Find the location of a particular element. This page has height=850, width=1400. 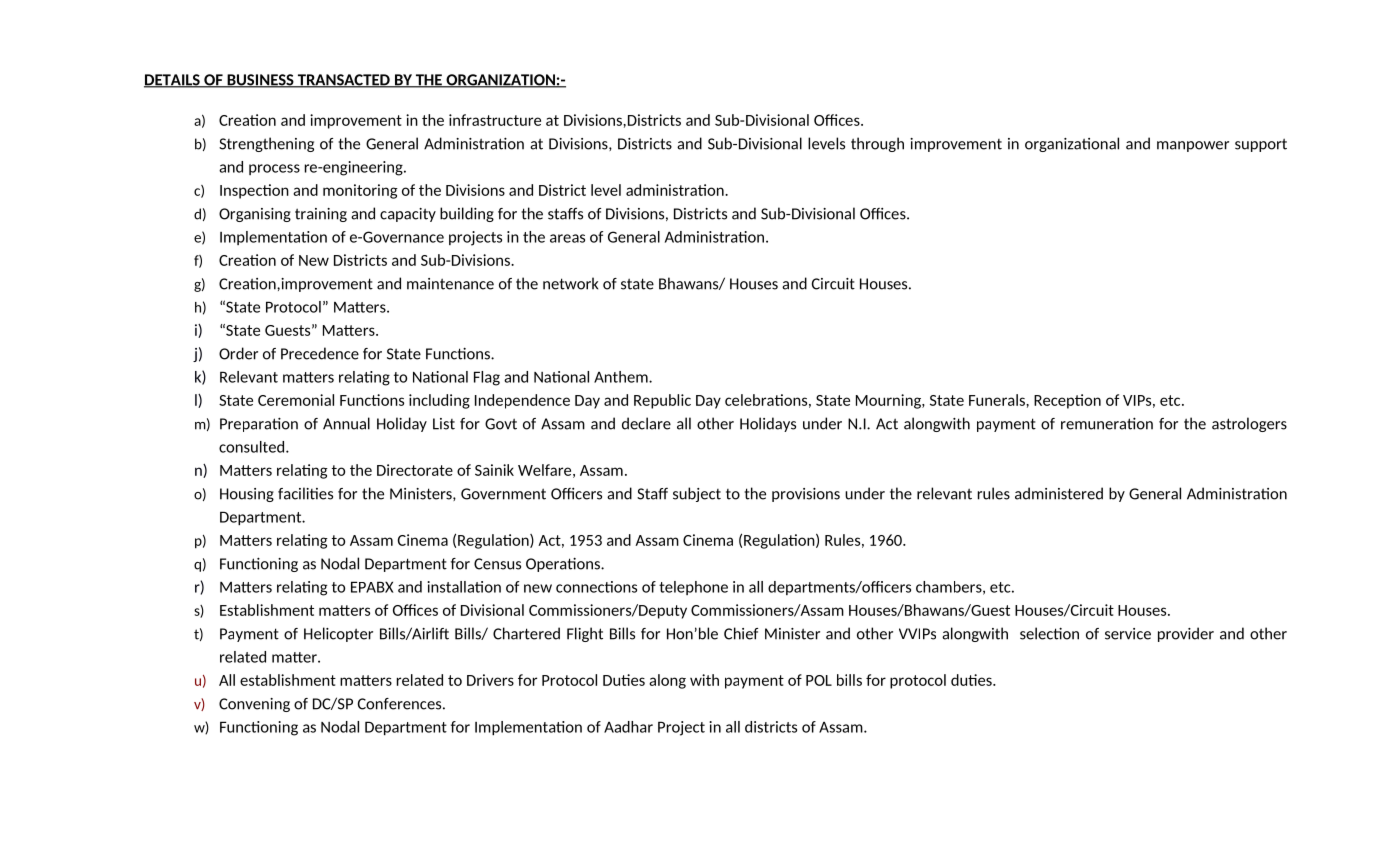

remuneration is located at coordinates (1107, 423).
